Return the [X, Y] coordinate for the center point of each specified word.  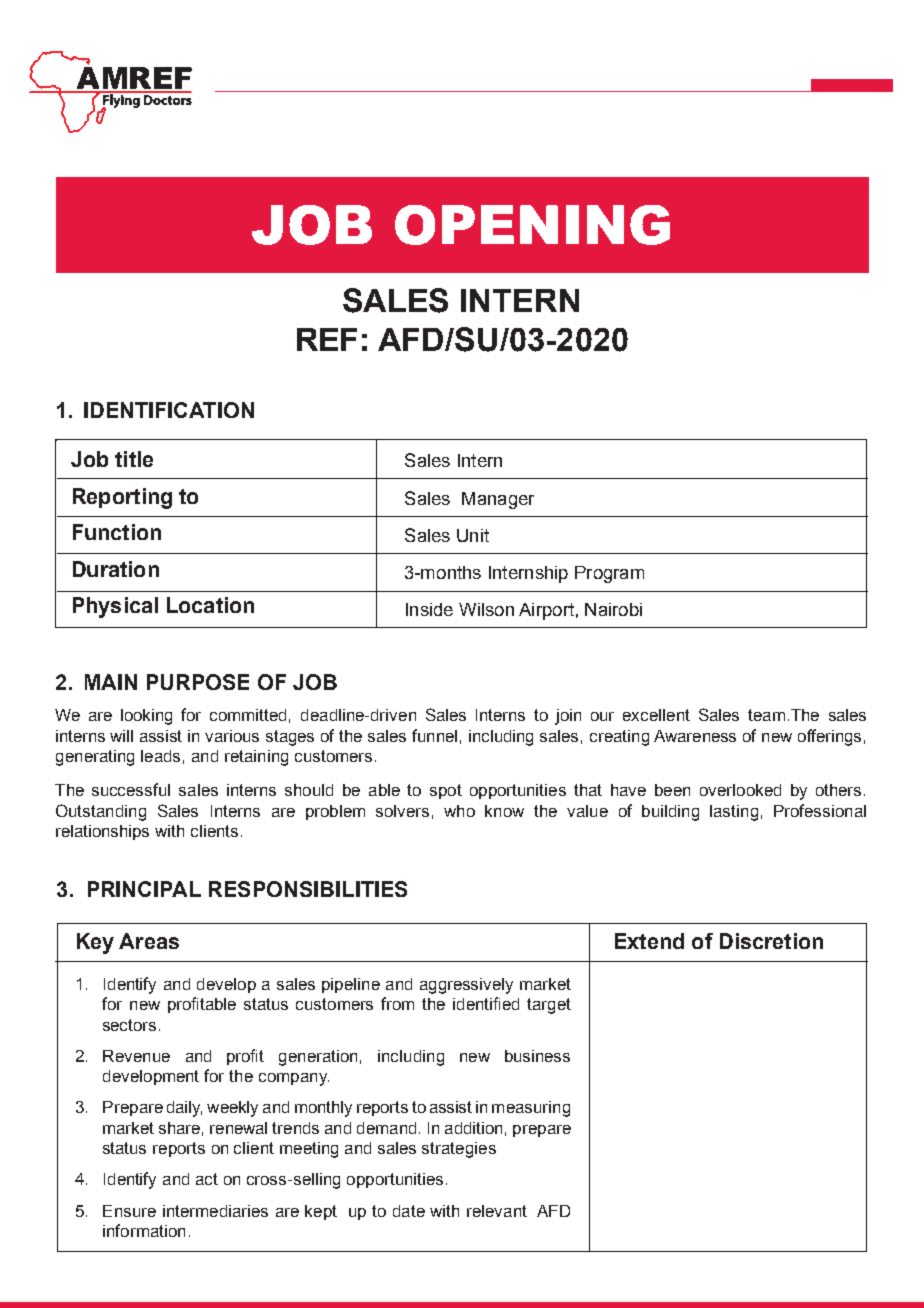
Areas [149, 941]
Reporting [122, 498]
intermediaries [215, 1211]
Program [609, 574]
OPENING [532, 225]
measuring [531, 1109]
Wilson [486, 609]
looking [146, 717]
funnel [434, 735]
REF [327, 339]
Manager [498, 500]
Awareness [695, 736]
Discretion [771, 941]
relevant [497, 1211]
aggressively [466, 986]
